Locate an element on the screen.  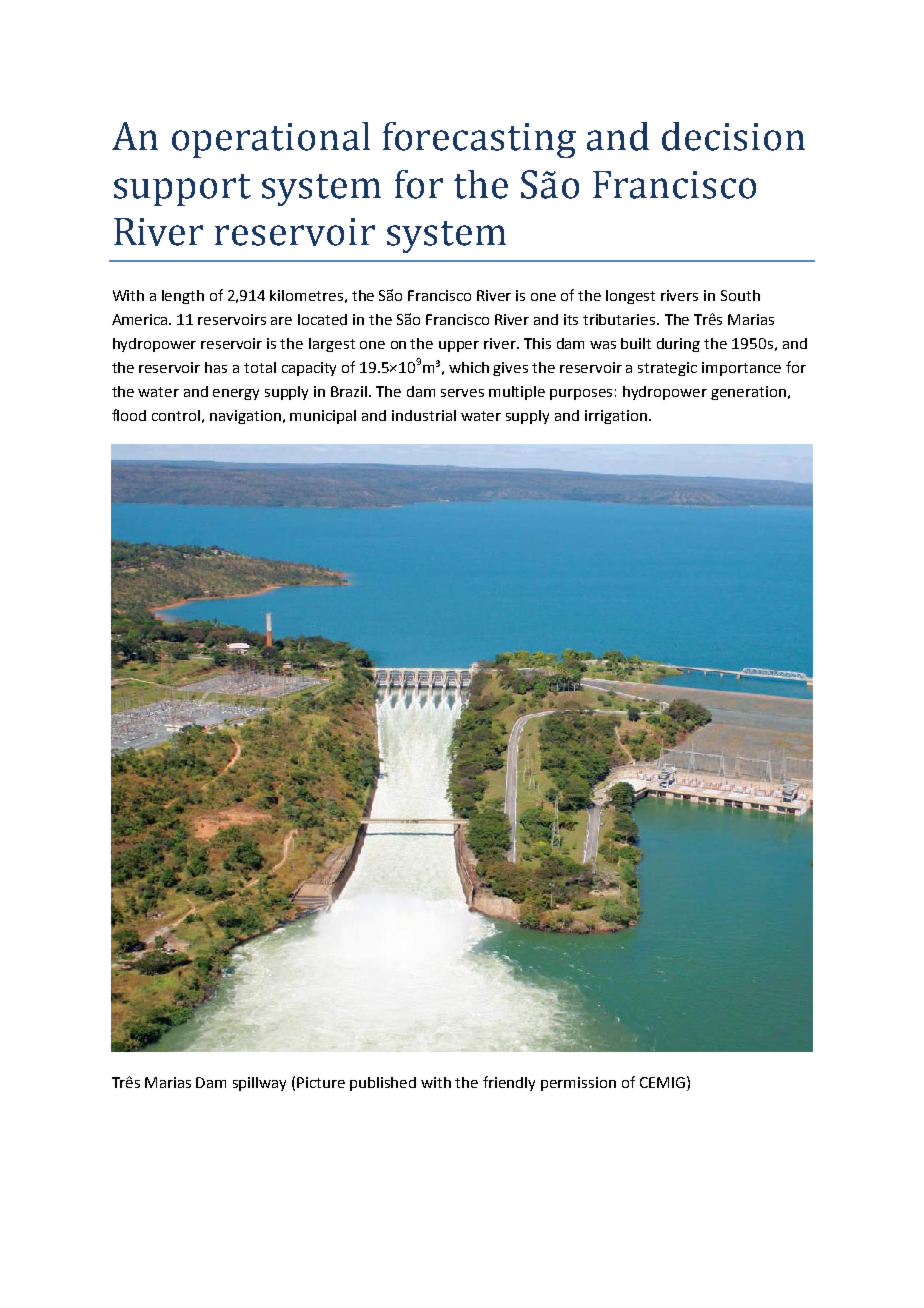
Picture is located at coordinates (321, 1082).
